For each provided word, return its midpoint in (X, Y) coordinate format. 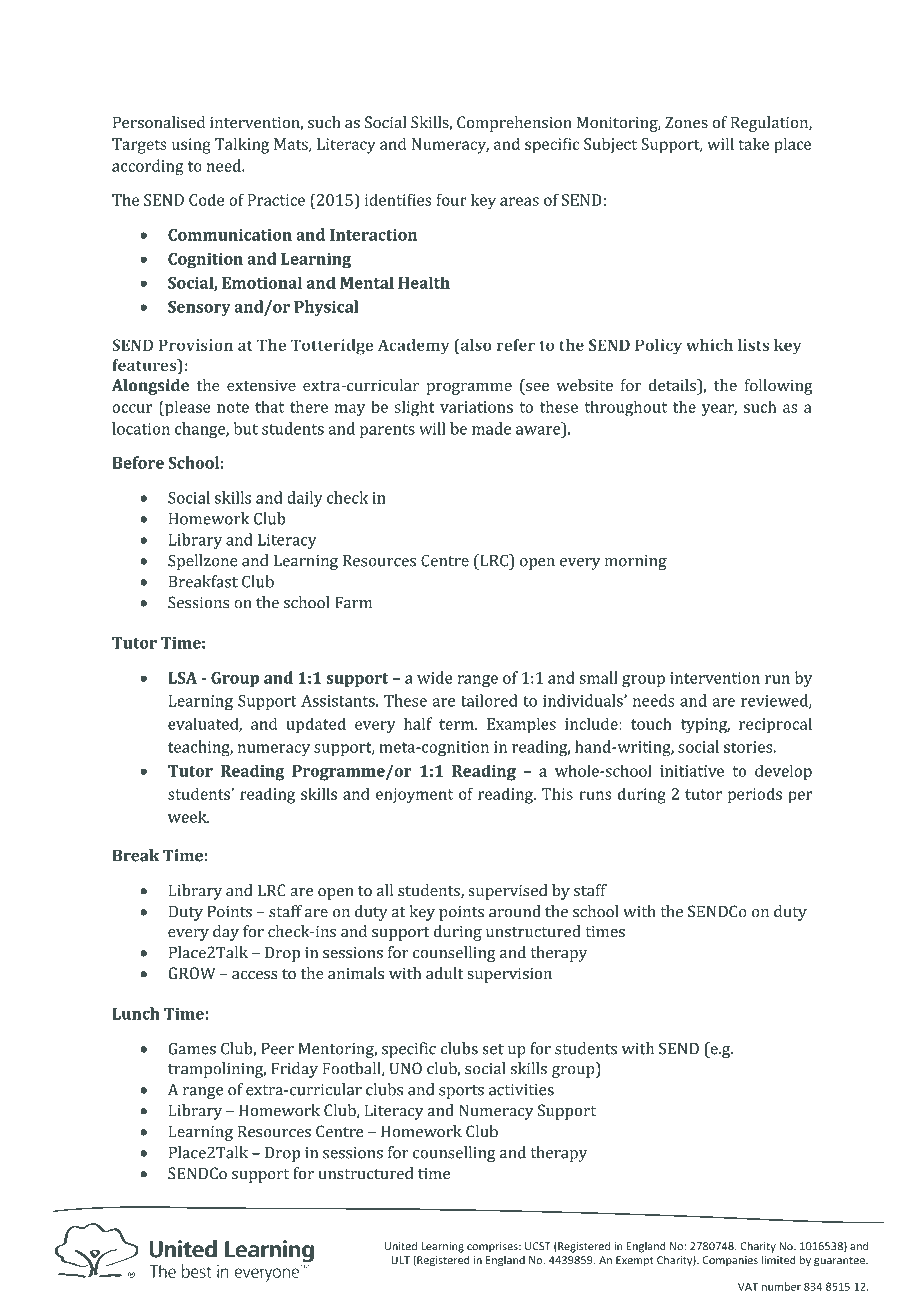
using (191, 146)
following (778, 387)
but (245, 428)
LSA (182, 678)
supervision (509, 975)
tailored (489, 700)
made (491, 428)
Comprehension (514, 124)
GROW (191, 973)
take (754, 143)
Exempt (635, 1261)
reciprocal (775, 725)
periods (755, 795)
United (400, 1246)
